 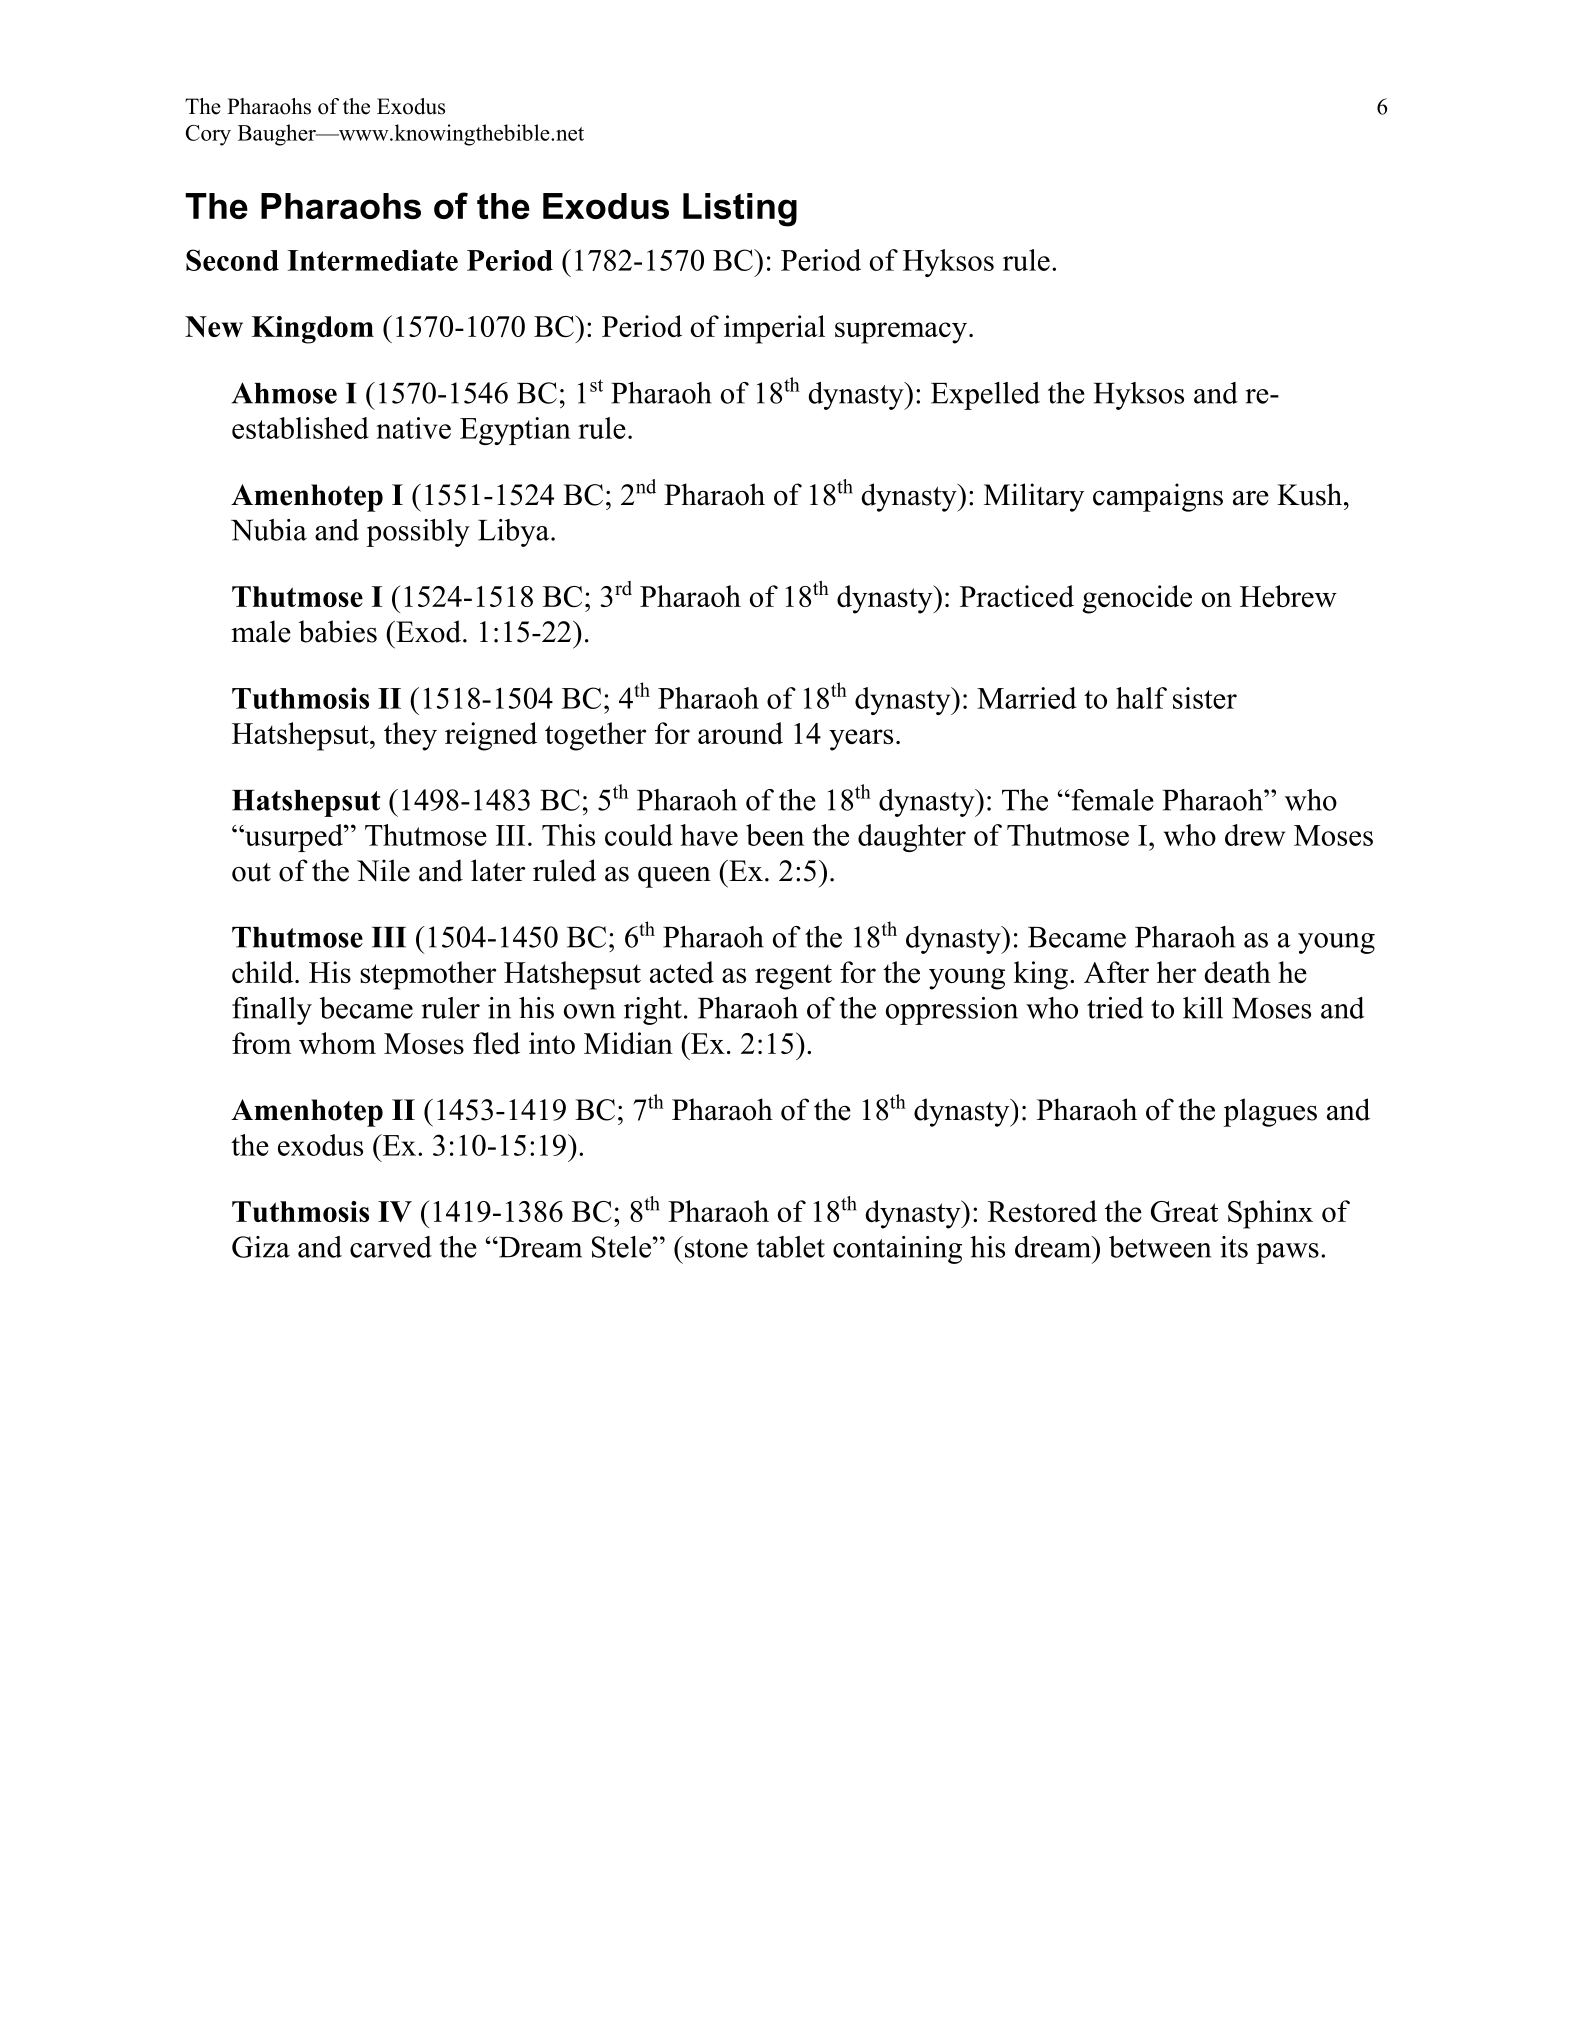 What do you see at coordinates (1158, 497) in the screenshot?
I see `campaigns` at bounding box center [1158, 497].
